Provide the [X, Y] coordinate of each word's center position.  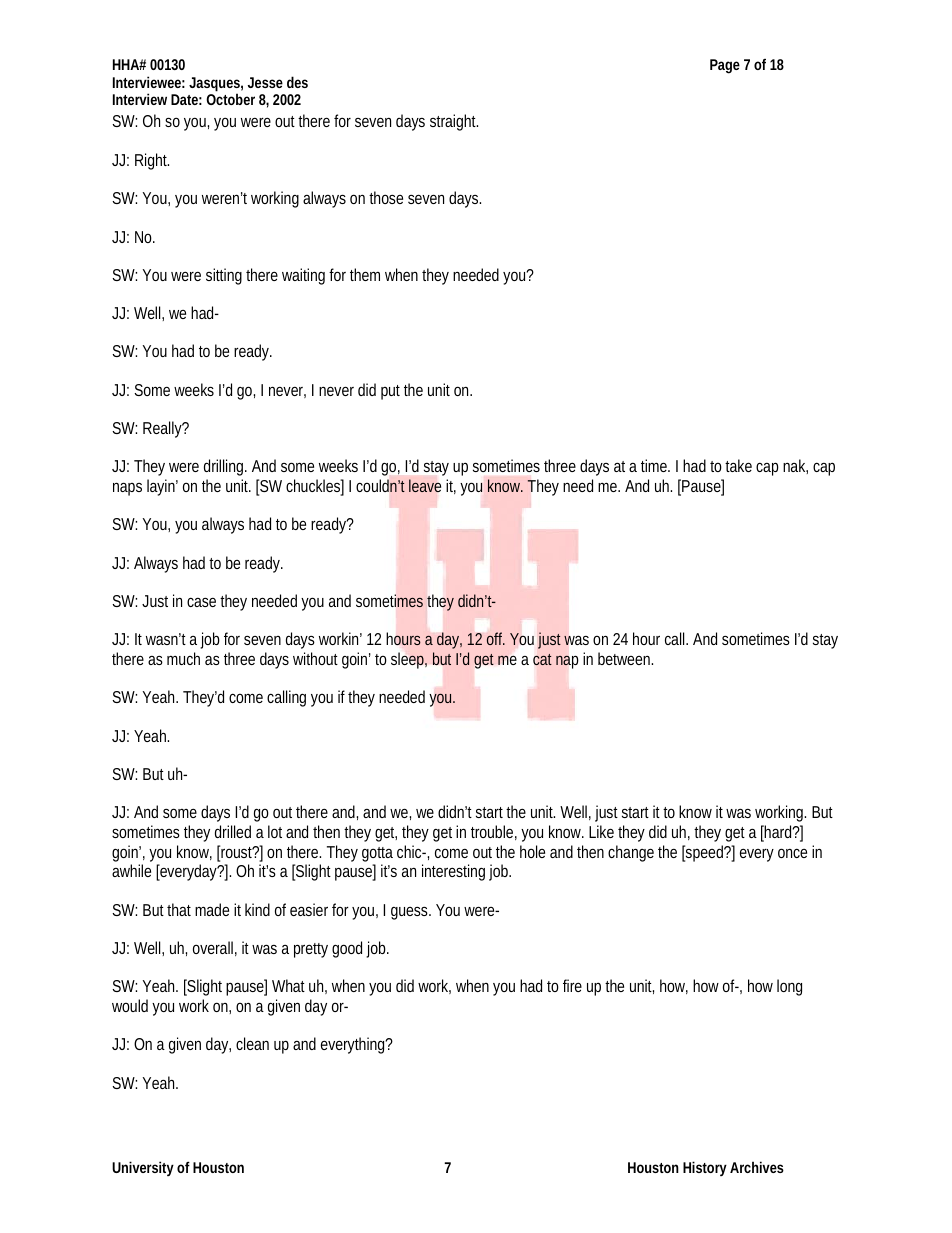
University [143, 1168]
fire [572, 985]
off [496, 638]
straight [454, 122]
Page [725, 66]
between [625, 658]
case [201, 602]
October [230, 99]
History [705, 1168]
